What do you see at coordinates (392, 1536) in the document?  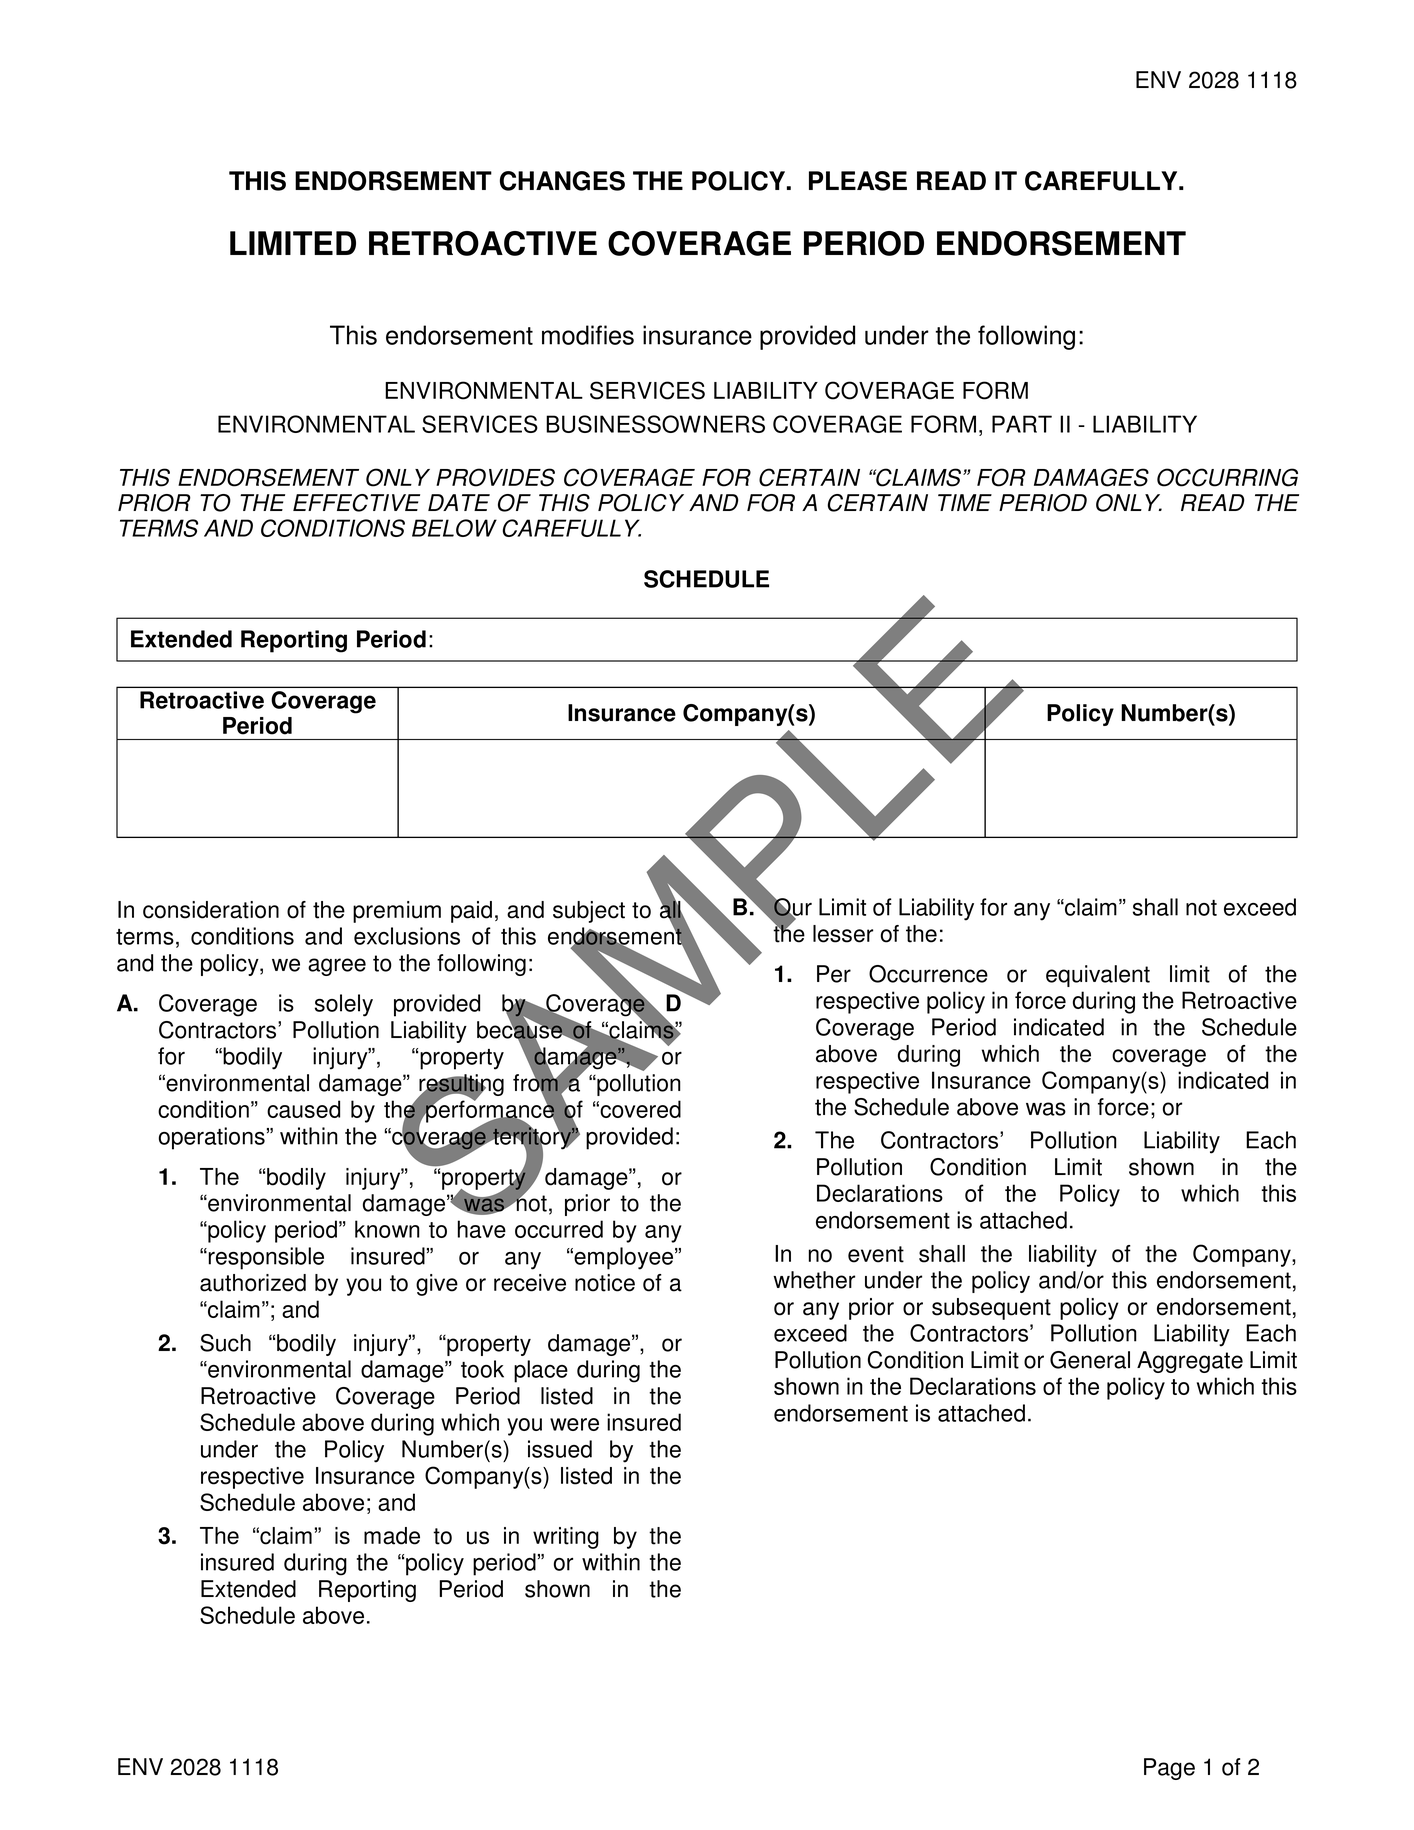 I see `made` at bounding box center [392, 1536].
